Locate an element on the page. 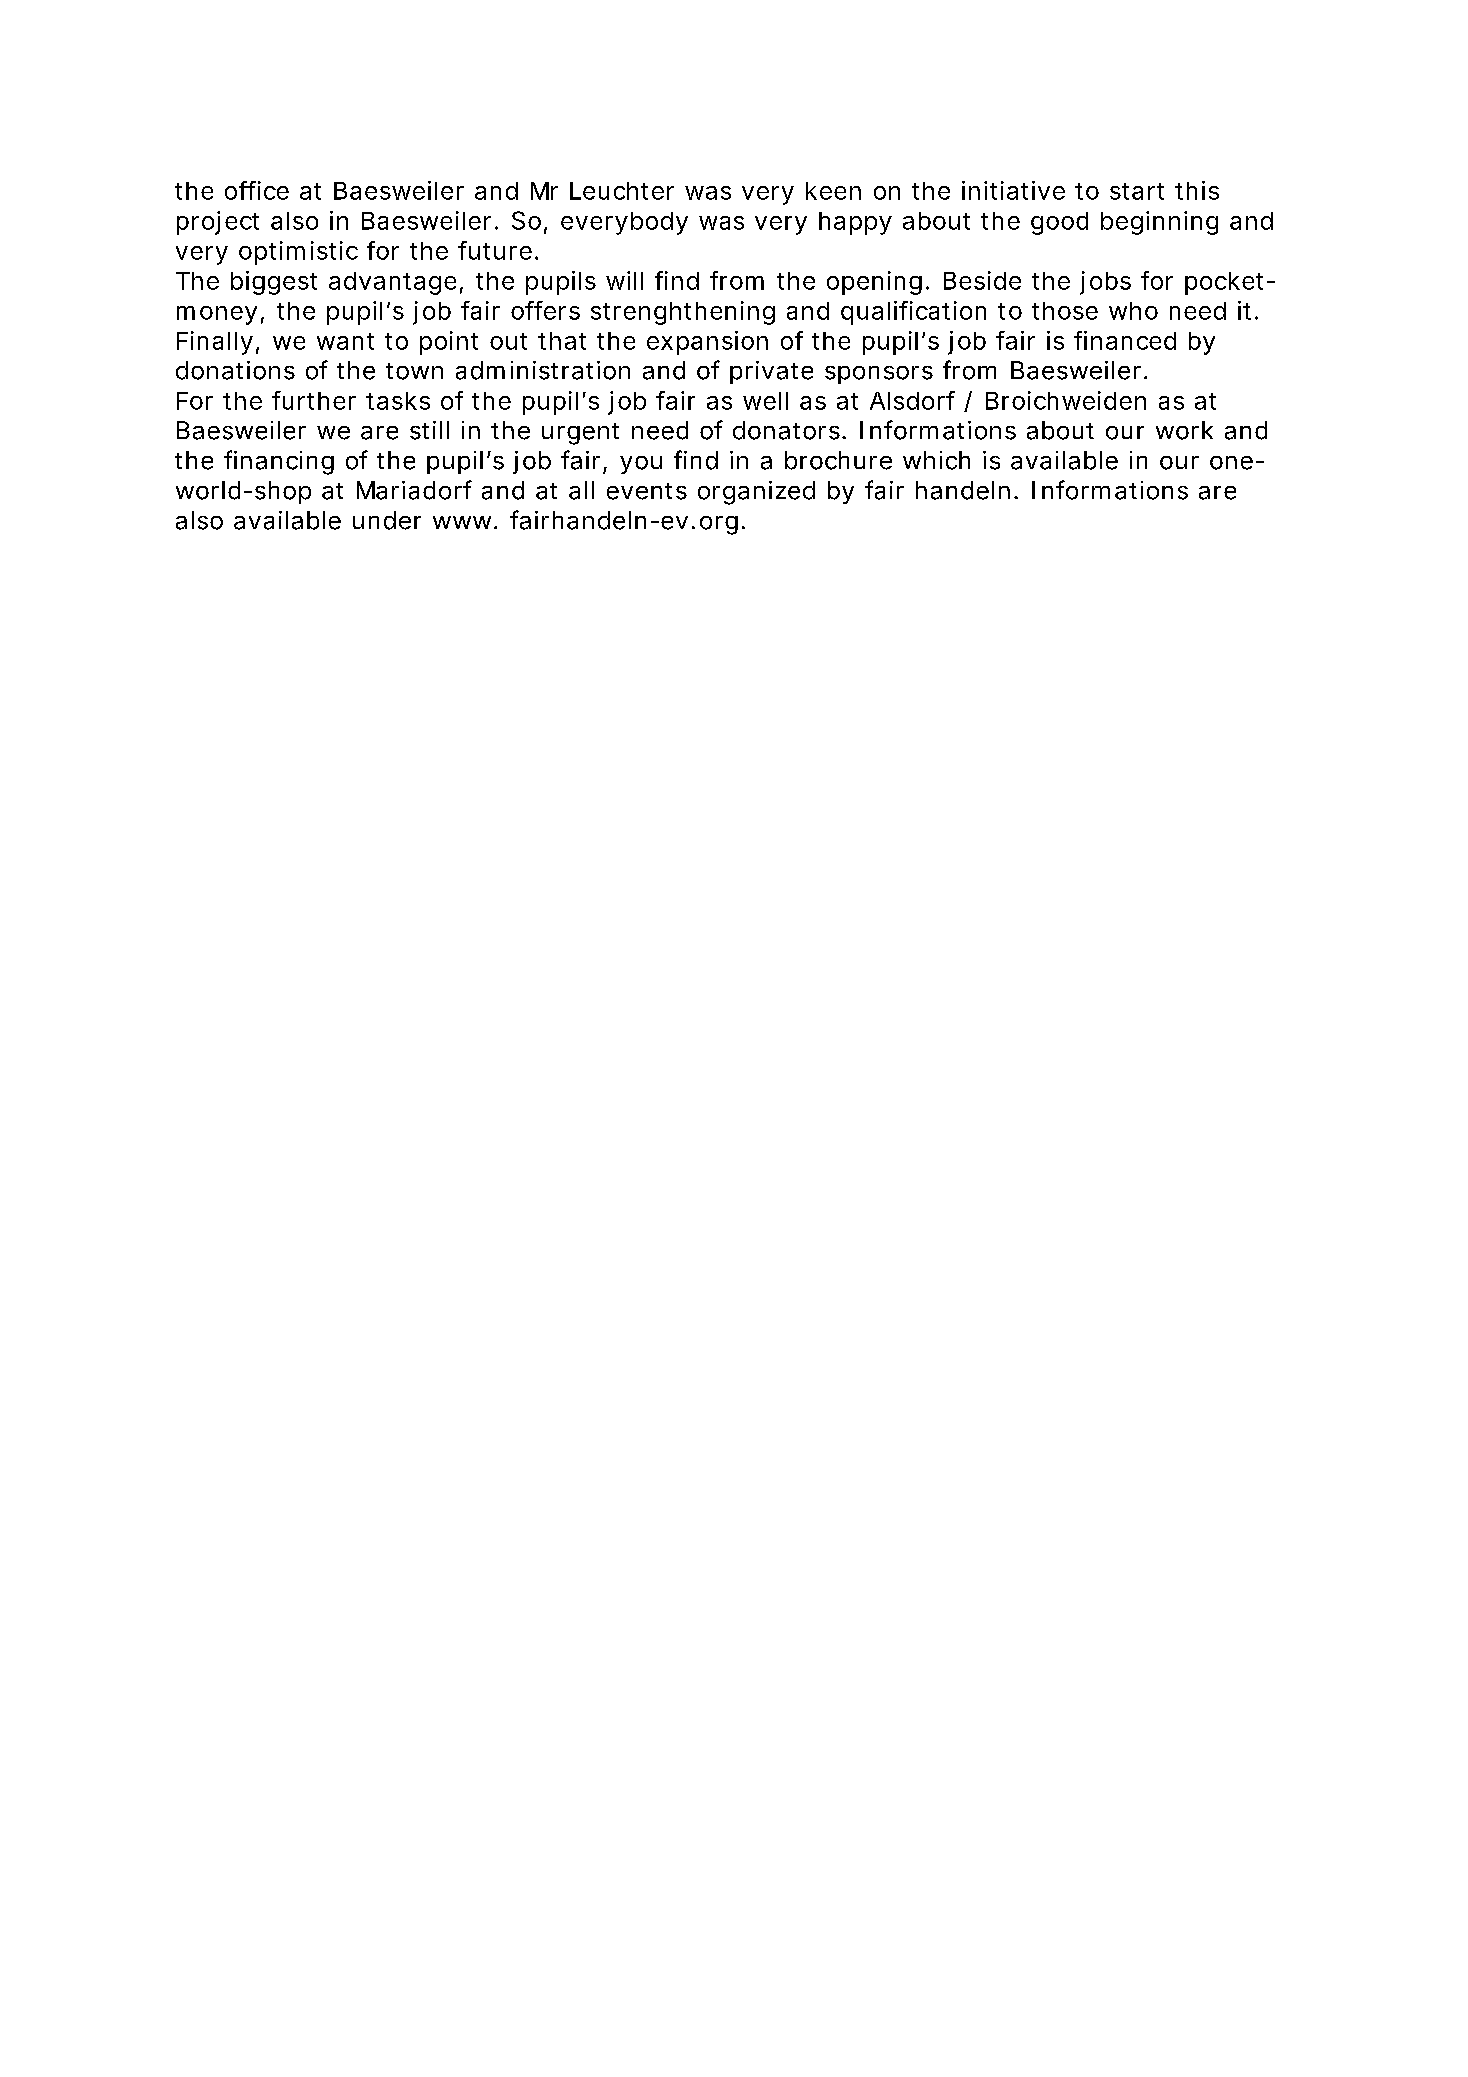 This document has height=2077, width=1468. jobs is located at coordinates (1105, 283).
